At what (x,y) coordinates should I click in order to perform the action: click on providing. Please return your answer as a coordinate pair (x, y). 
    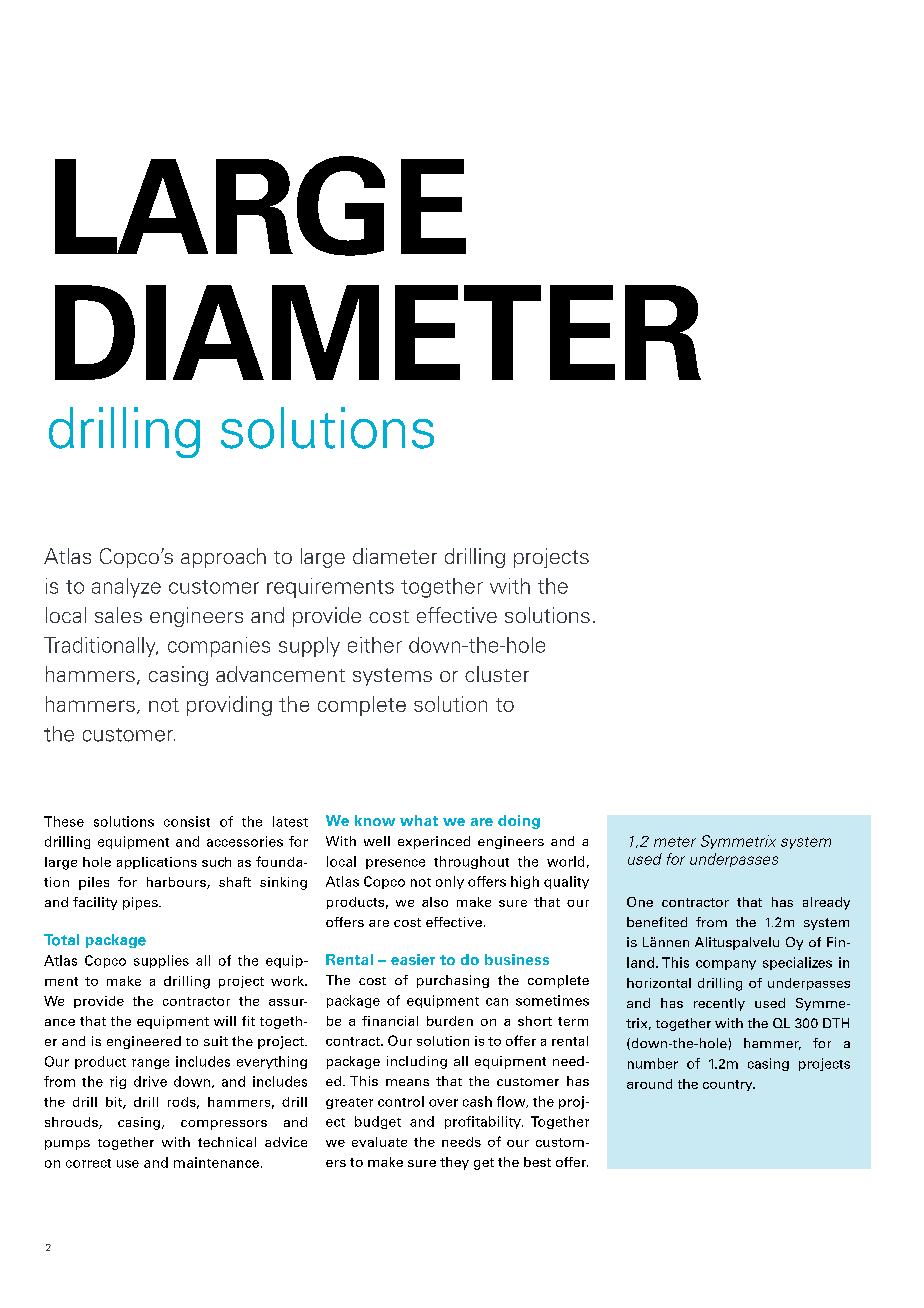
    Looking at the image, I should click on (229, 706).
